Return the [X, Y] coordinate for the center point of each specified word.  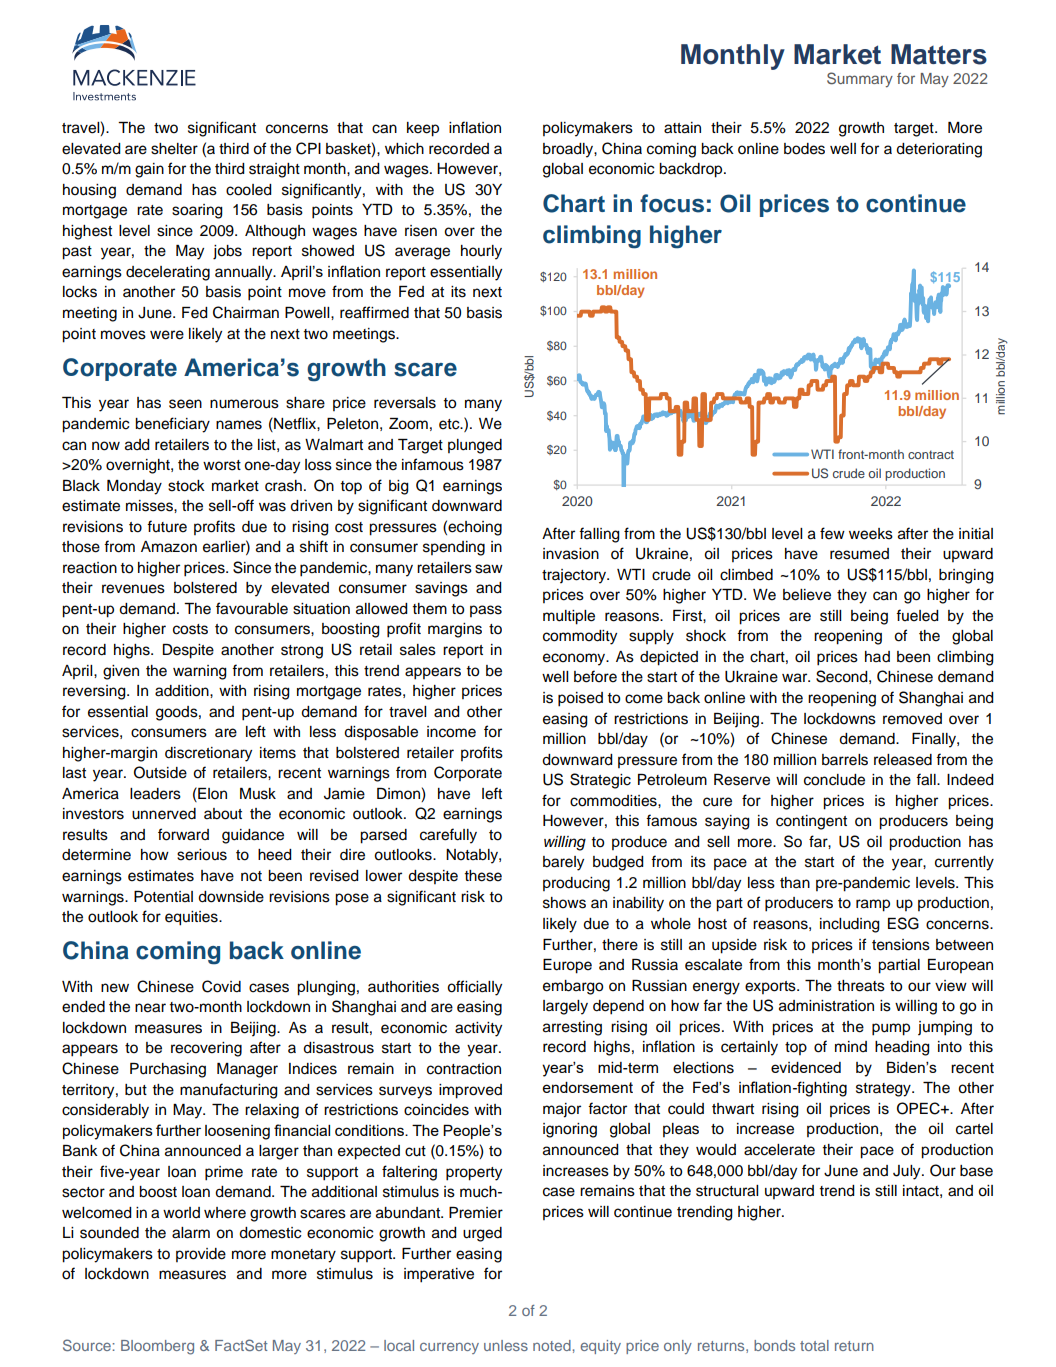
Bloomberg [157, 1347]
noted [552, 1345]
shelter [174, 149]
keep [423, 129]
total [814, 1345]
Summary [860, 80]
